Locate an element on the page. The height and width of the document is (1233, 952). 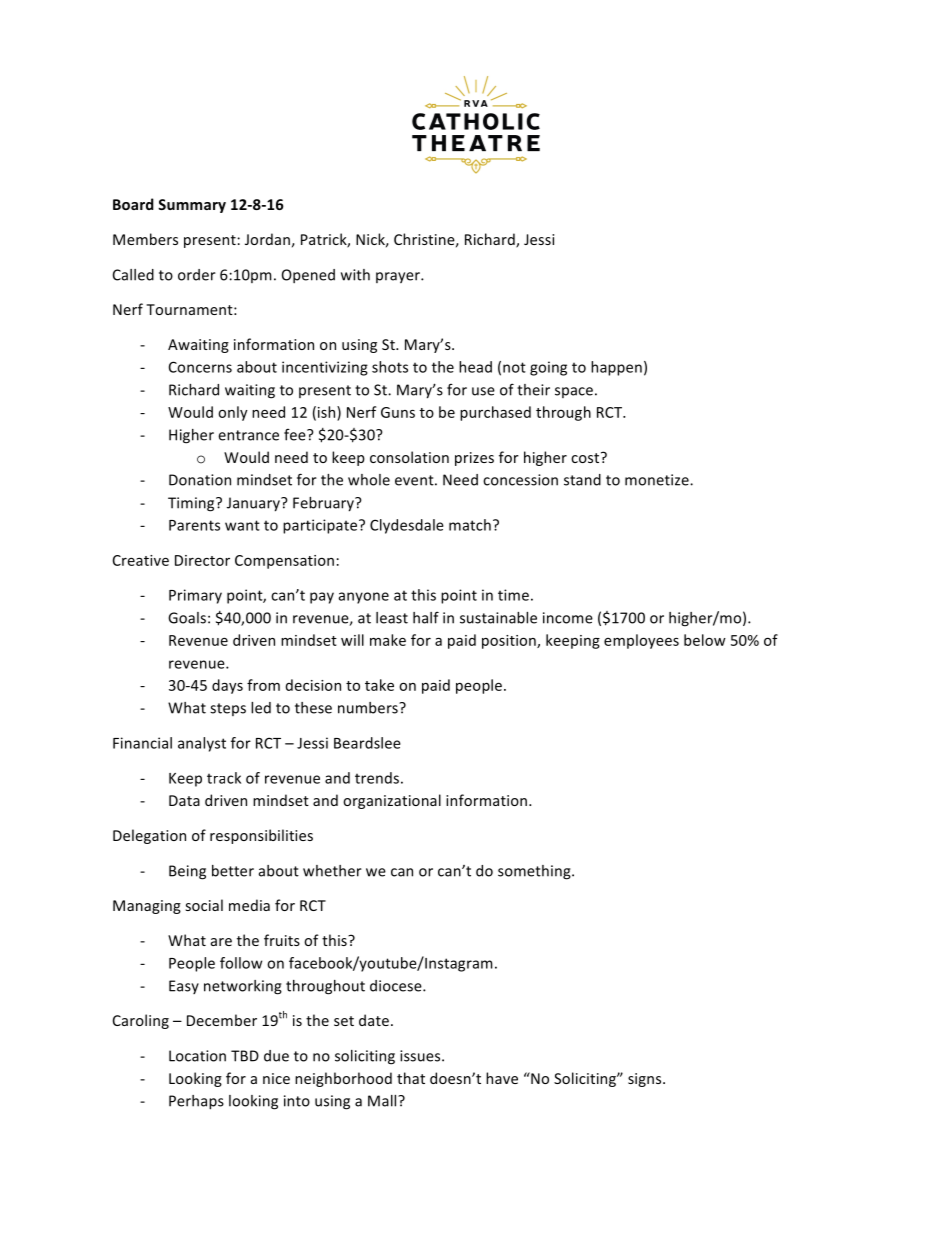
that is located at coordinates (411, 1078).
